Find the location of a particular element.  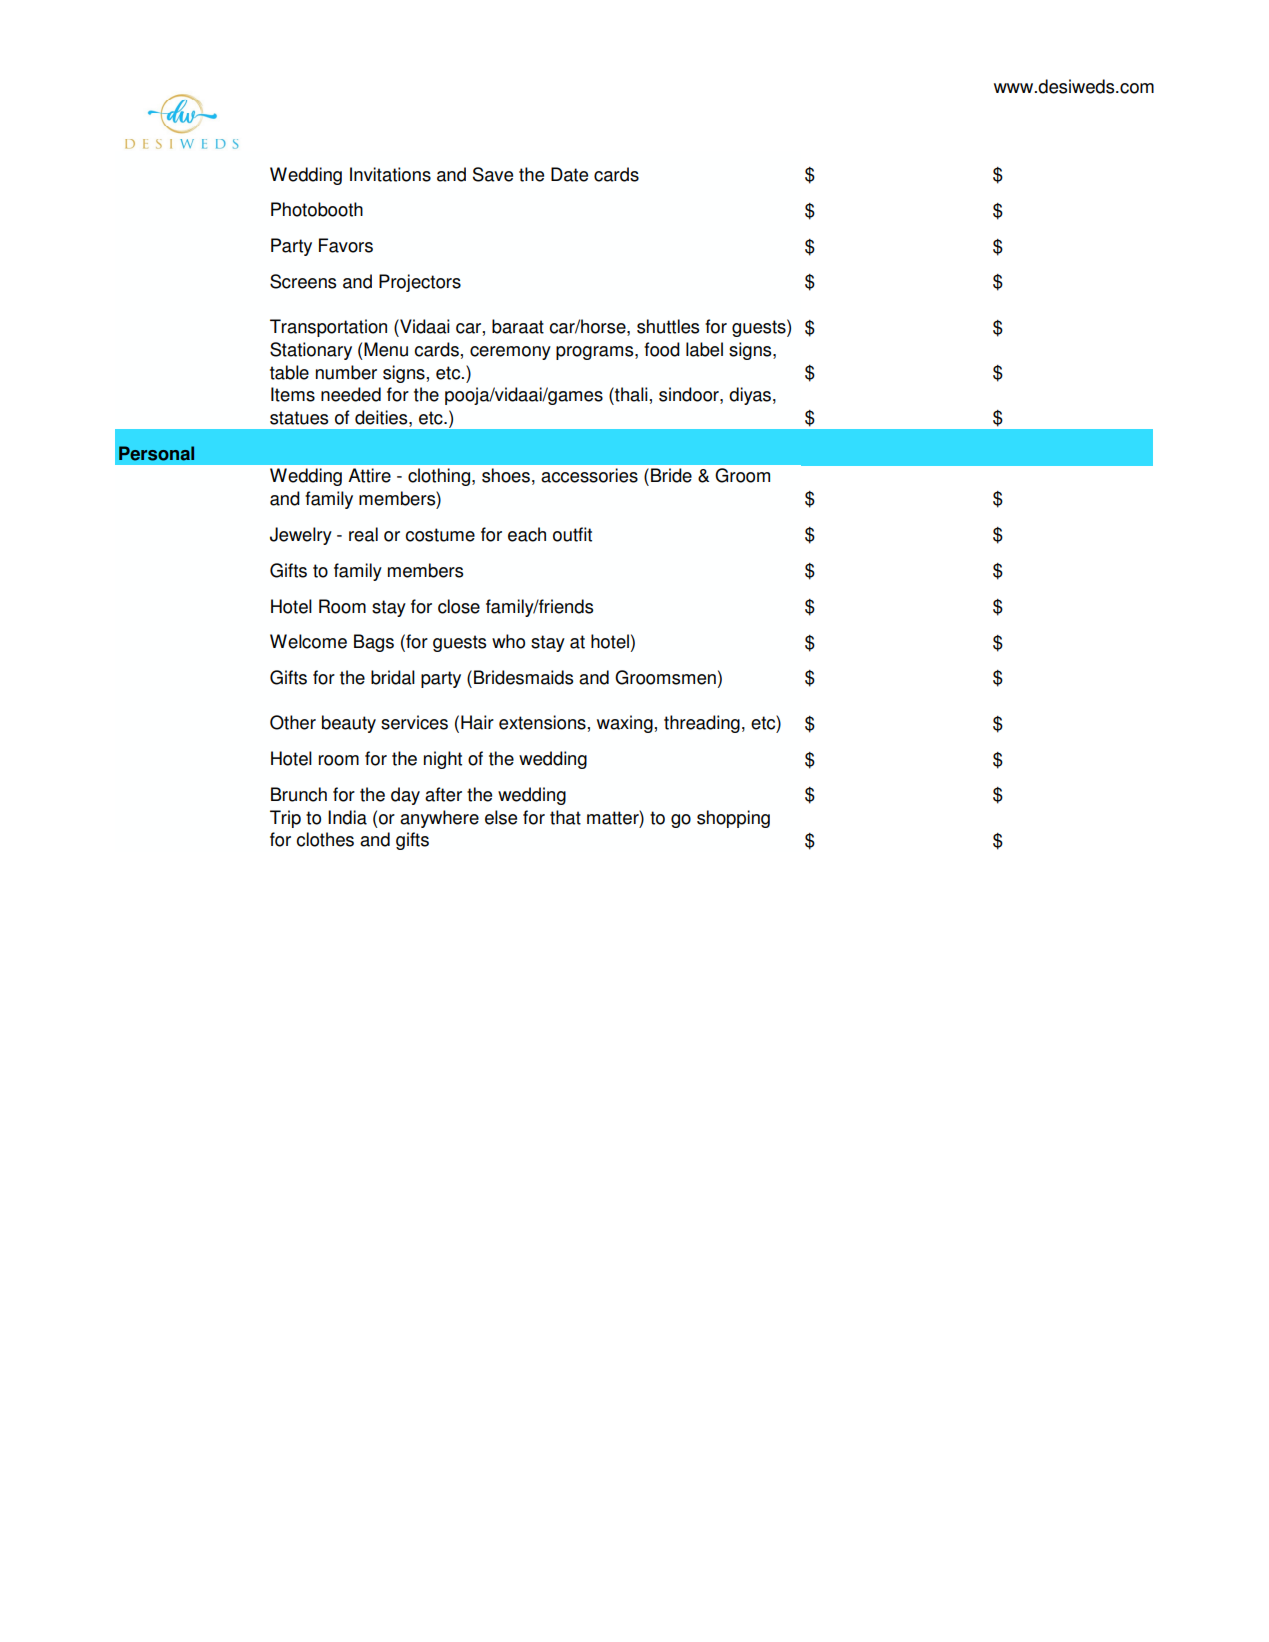

Save is located at coordinates (493, 174).
